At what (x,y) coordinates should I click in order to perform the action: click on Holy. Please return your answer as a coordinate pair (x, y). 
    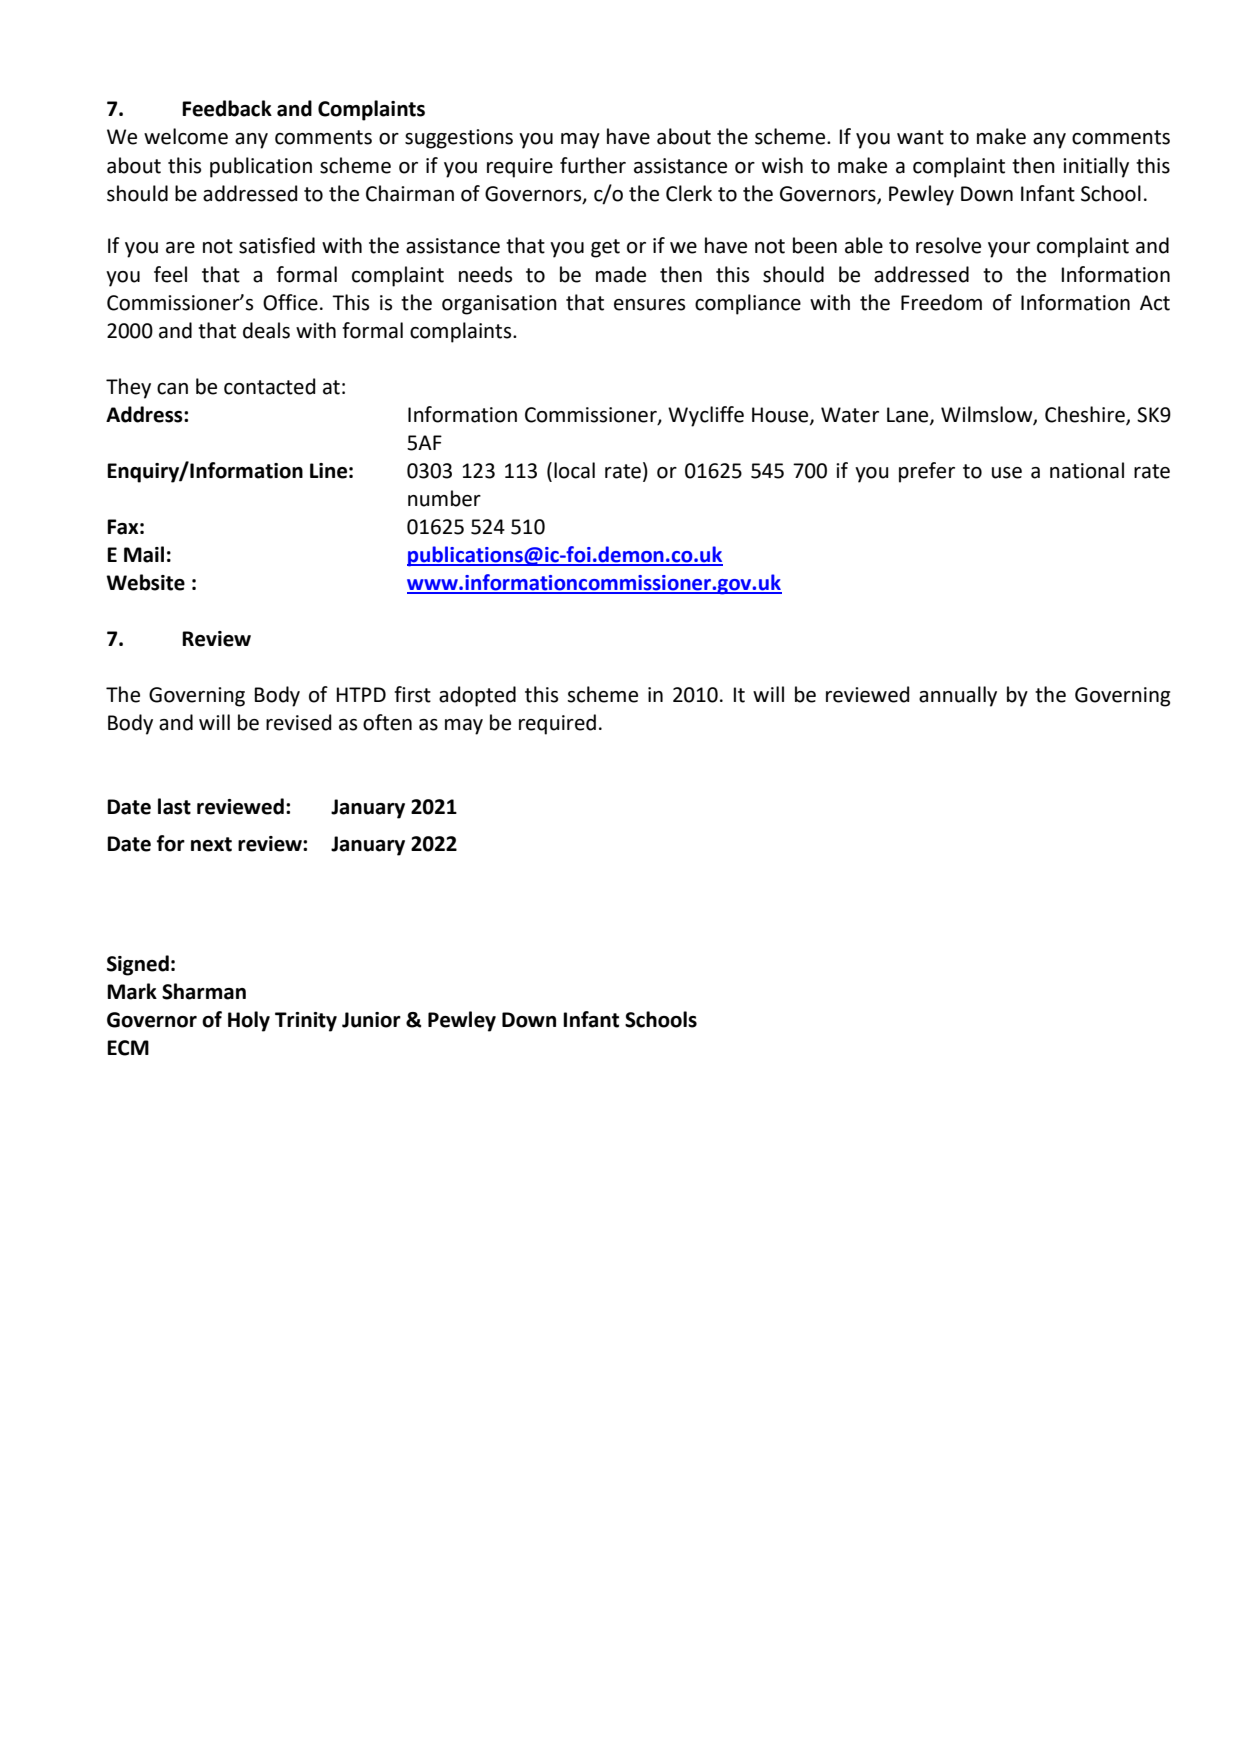
    Looking at the image, I should click on (249, 1021).
